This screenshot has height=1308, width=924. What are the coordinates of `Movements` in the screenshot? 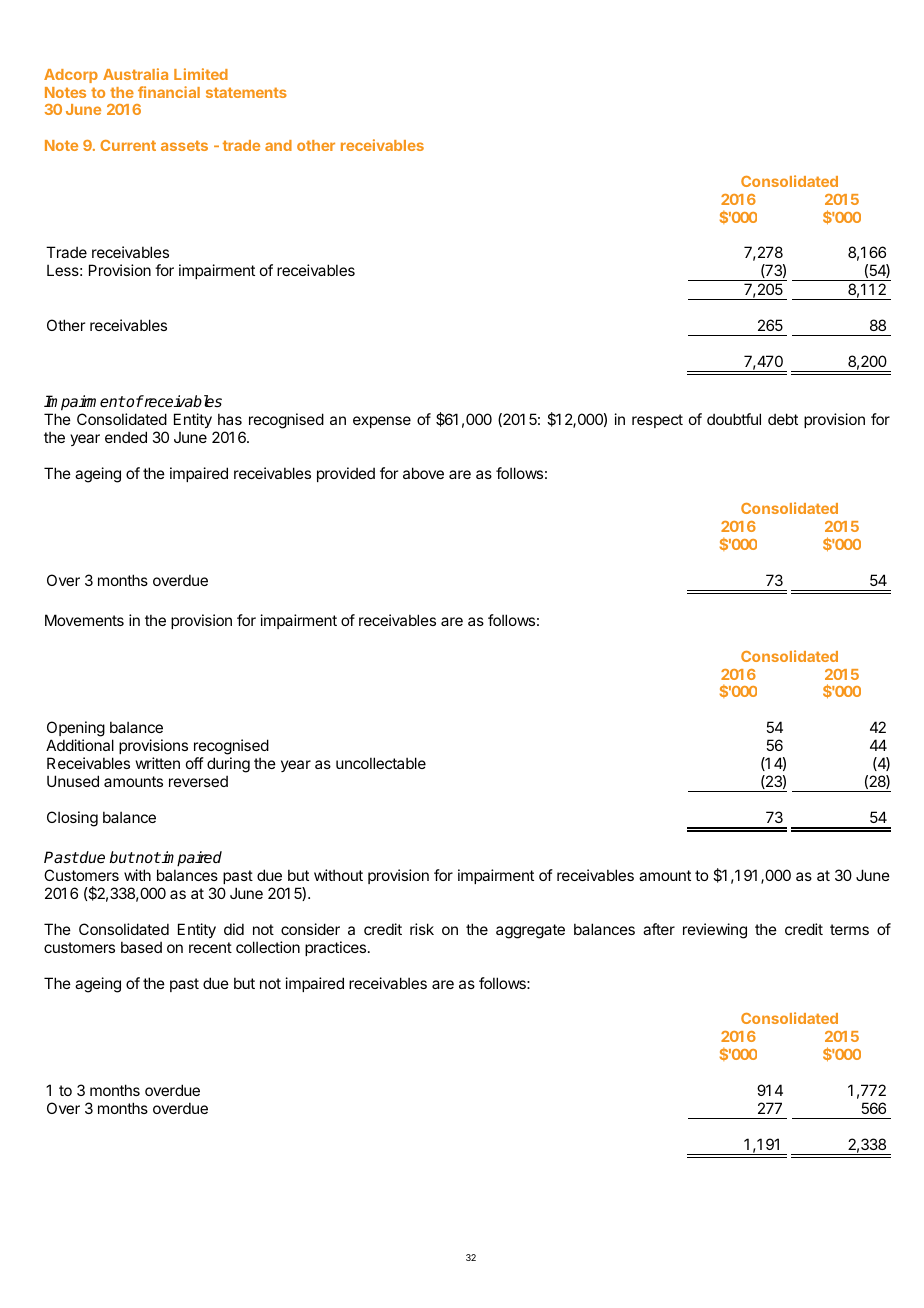 It's located at (84, 620).
